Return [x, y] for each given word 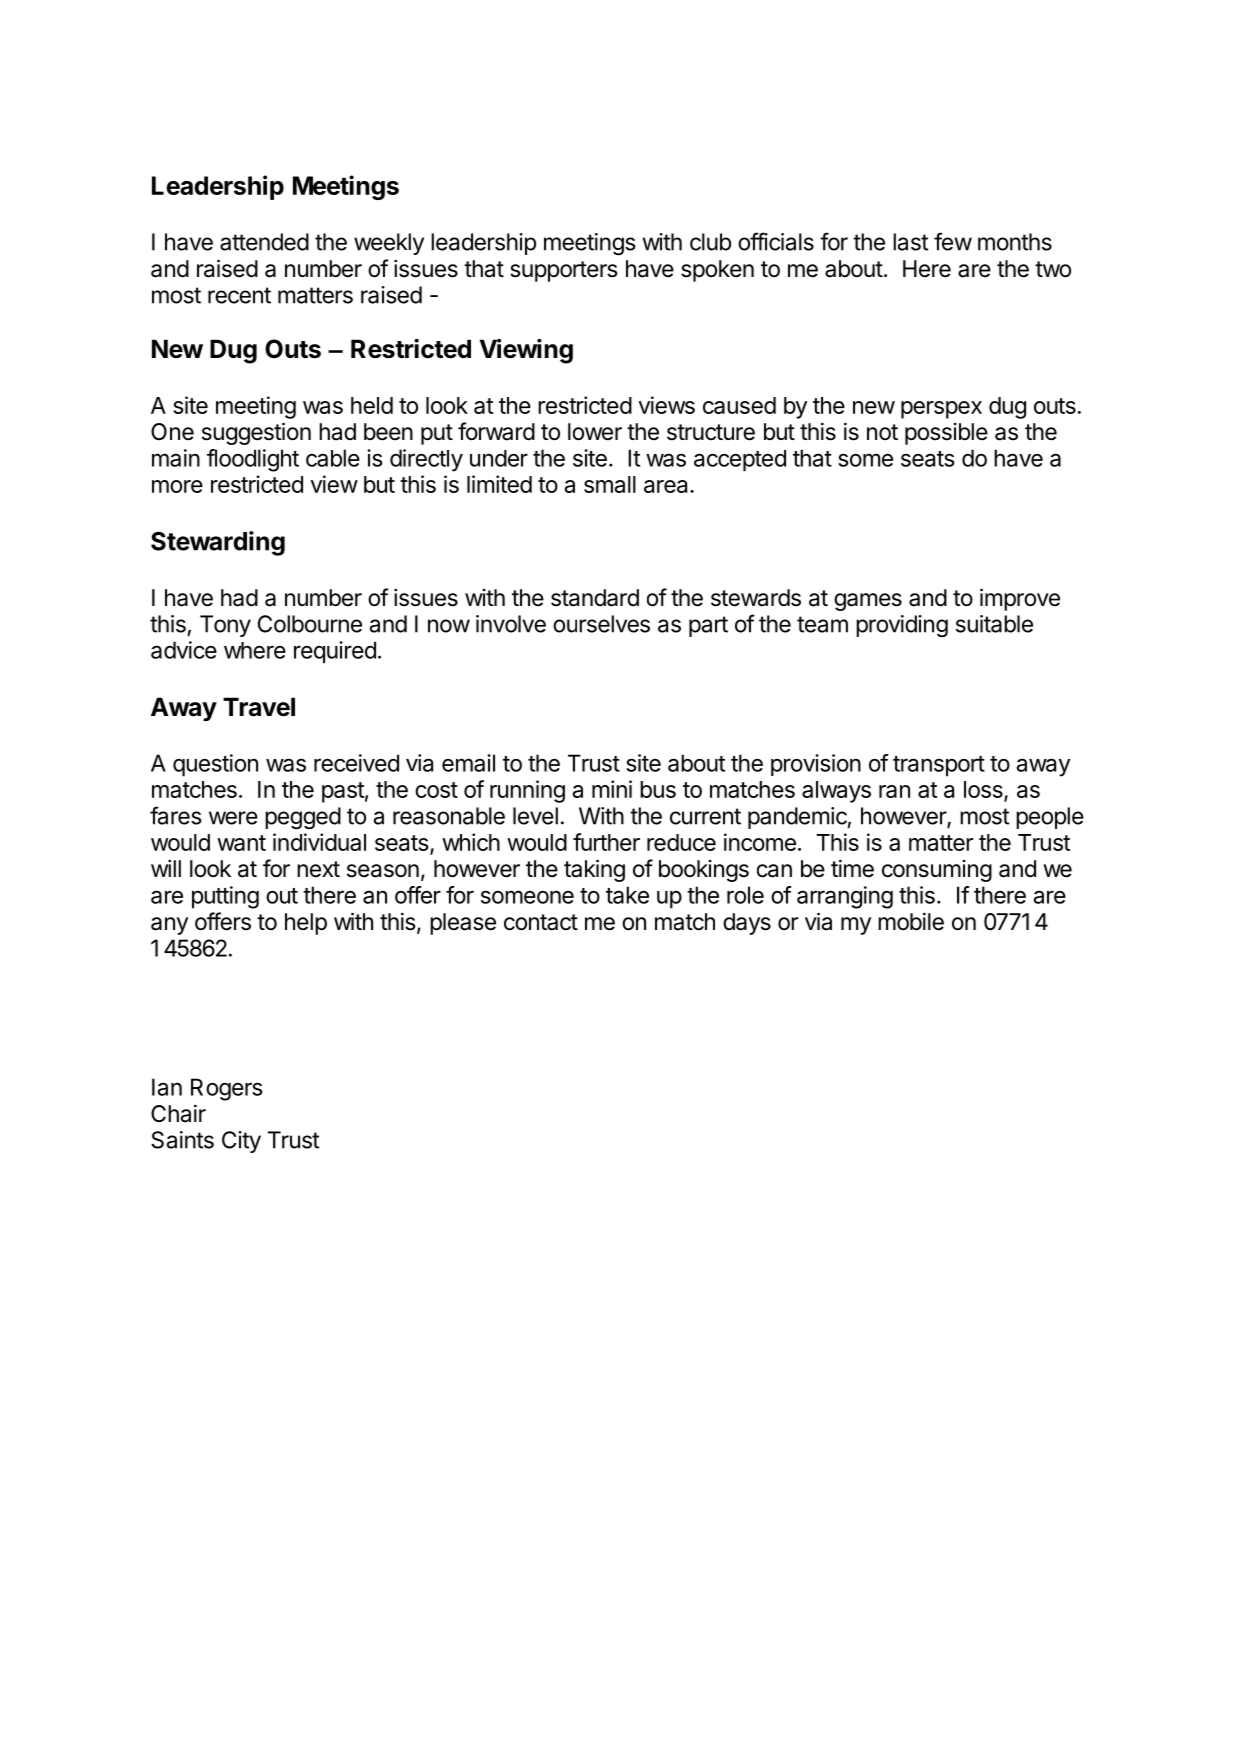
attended [264, 242]
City [241, 1142]
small [610, 484]
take [627, 895]
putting [225, 897]
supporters [564, 271]
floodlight [253, 460]
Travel [259, 707]
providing [902, 626]
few [953, 241]
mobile [911, 921]
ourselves [601, 624]
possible [946, 434]
